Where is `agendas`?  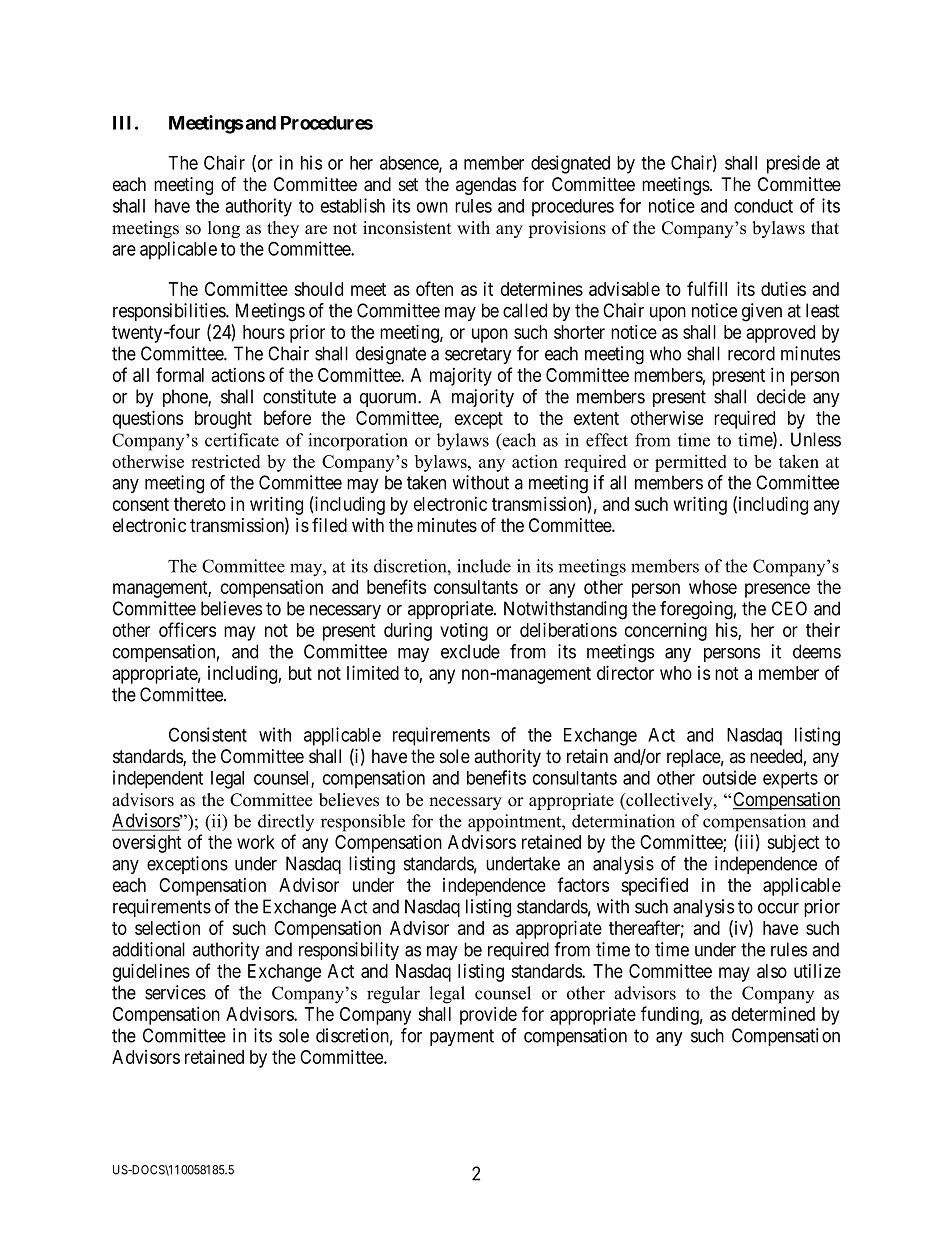
agendas is located at coordinates (486, 186).
